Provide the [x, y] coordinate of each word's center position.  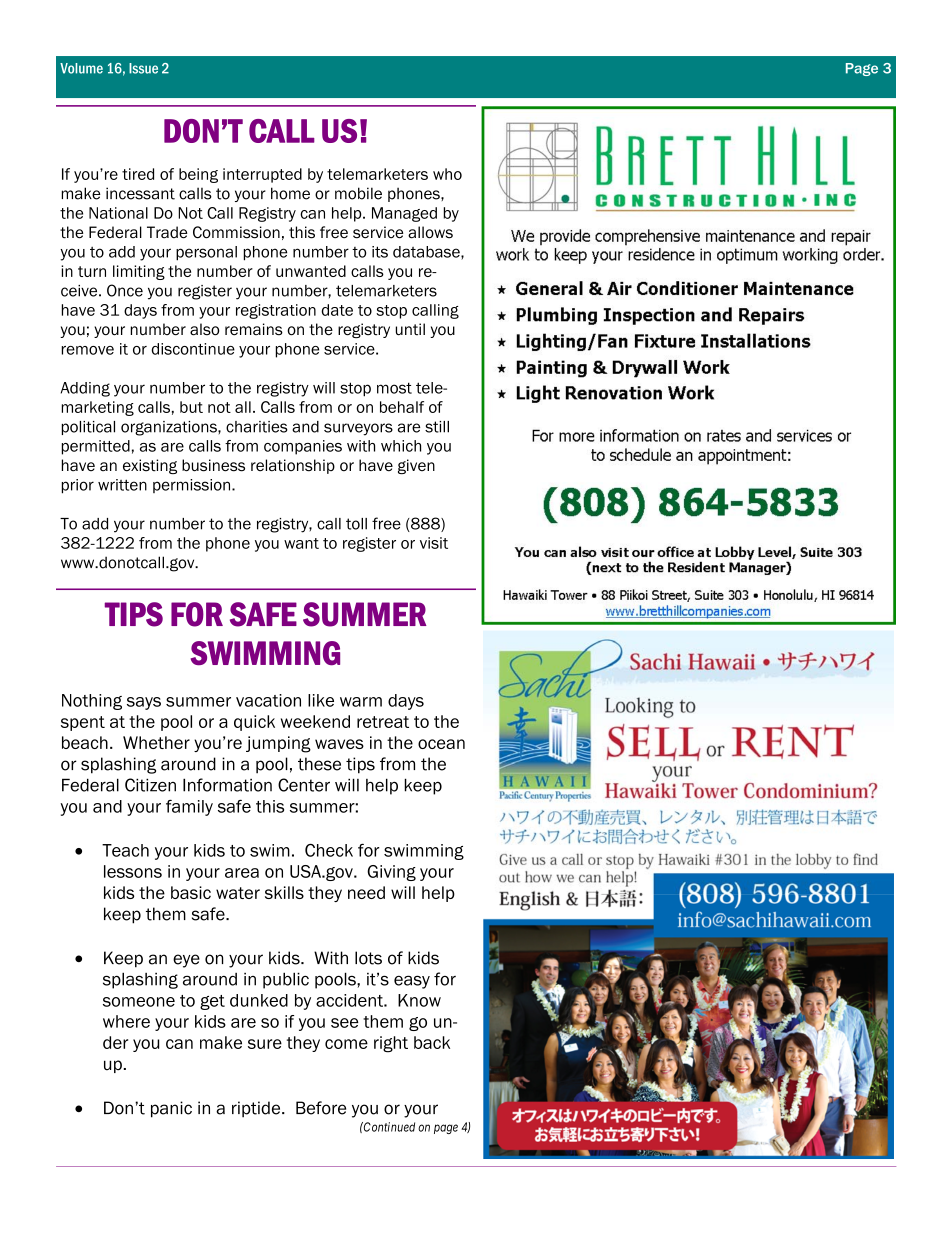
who [447, 174]
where [126, 1021]
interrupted [262, 175]
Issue [143, 68]
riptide [257, 1109]
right [391, 1044]
